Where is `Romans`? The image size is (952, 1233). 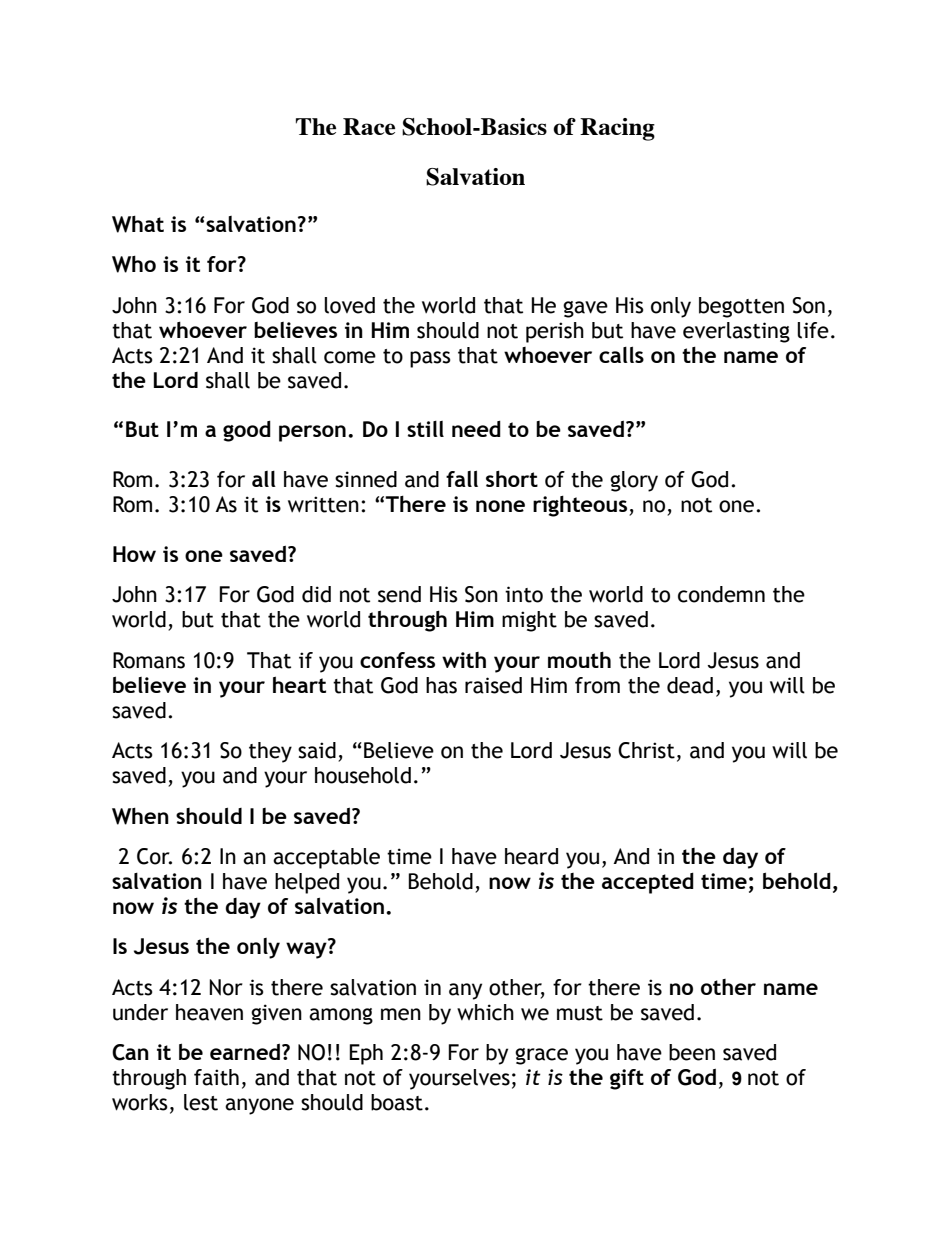
Romans is located at coordinates (149, 660).
